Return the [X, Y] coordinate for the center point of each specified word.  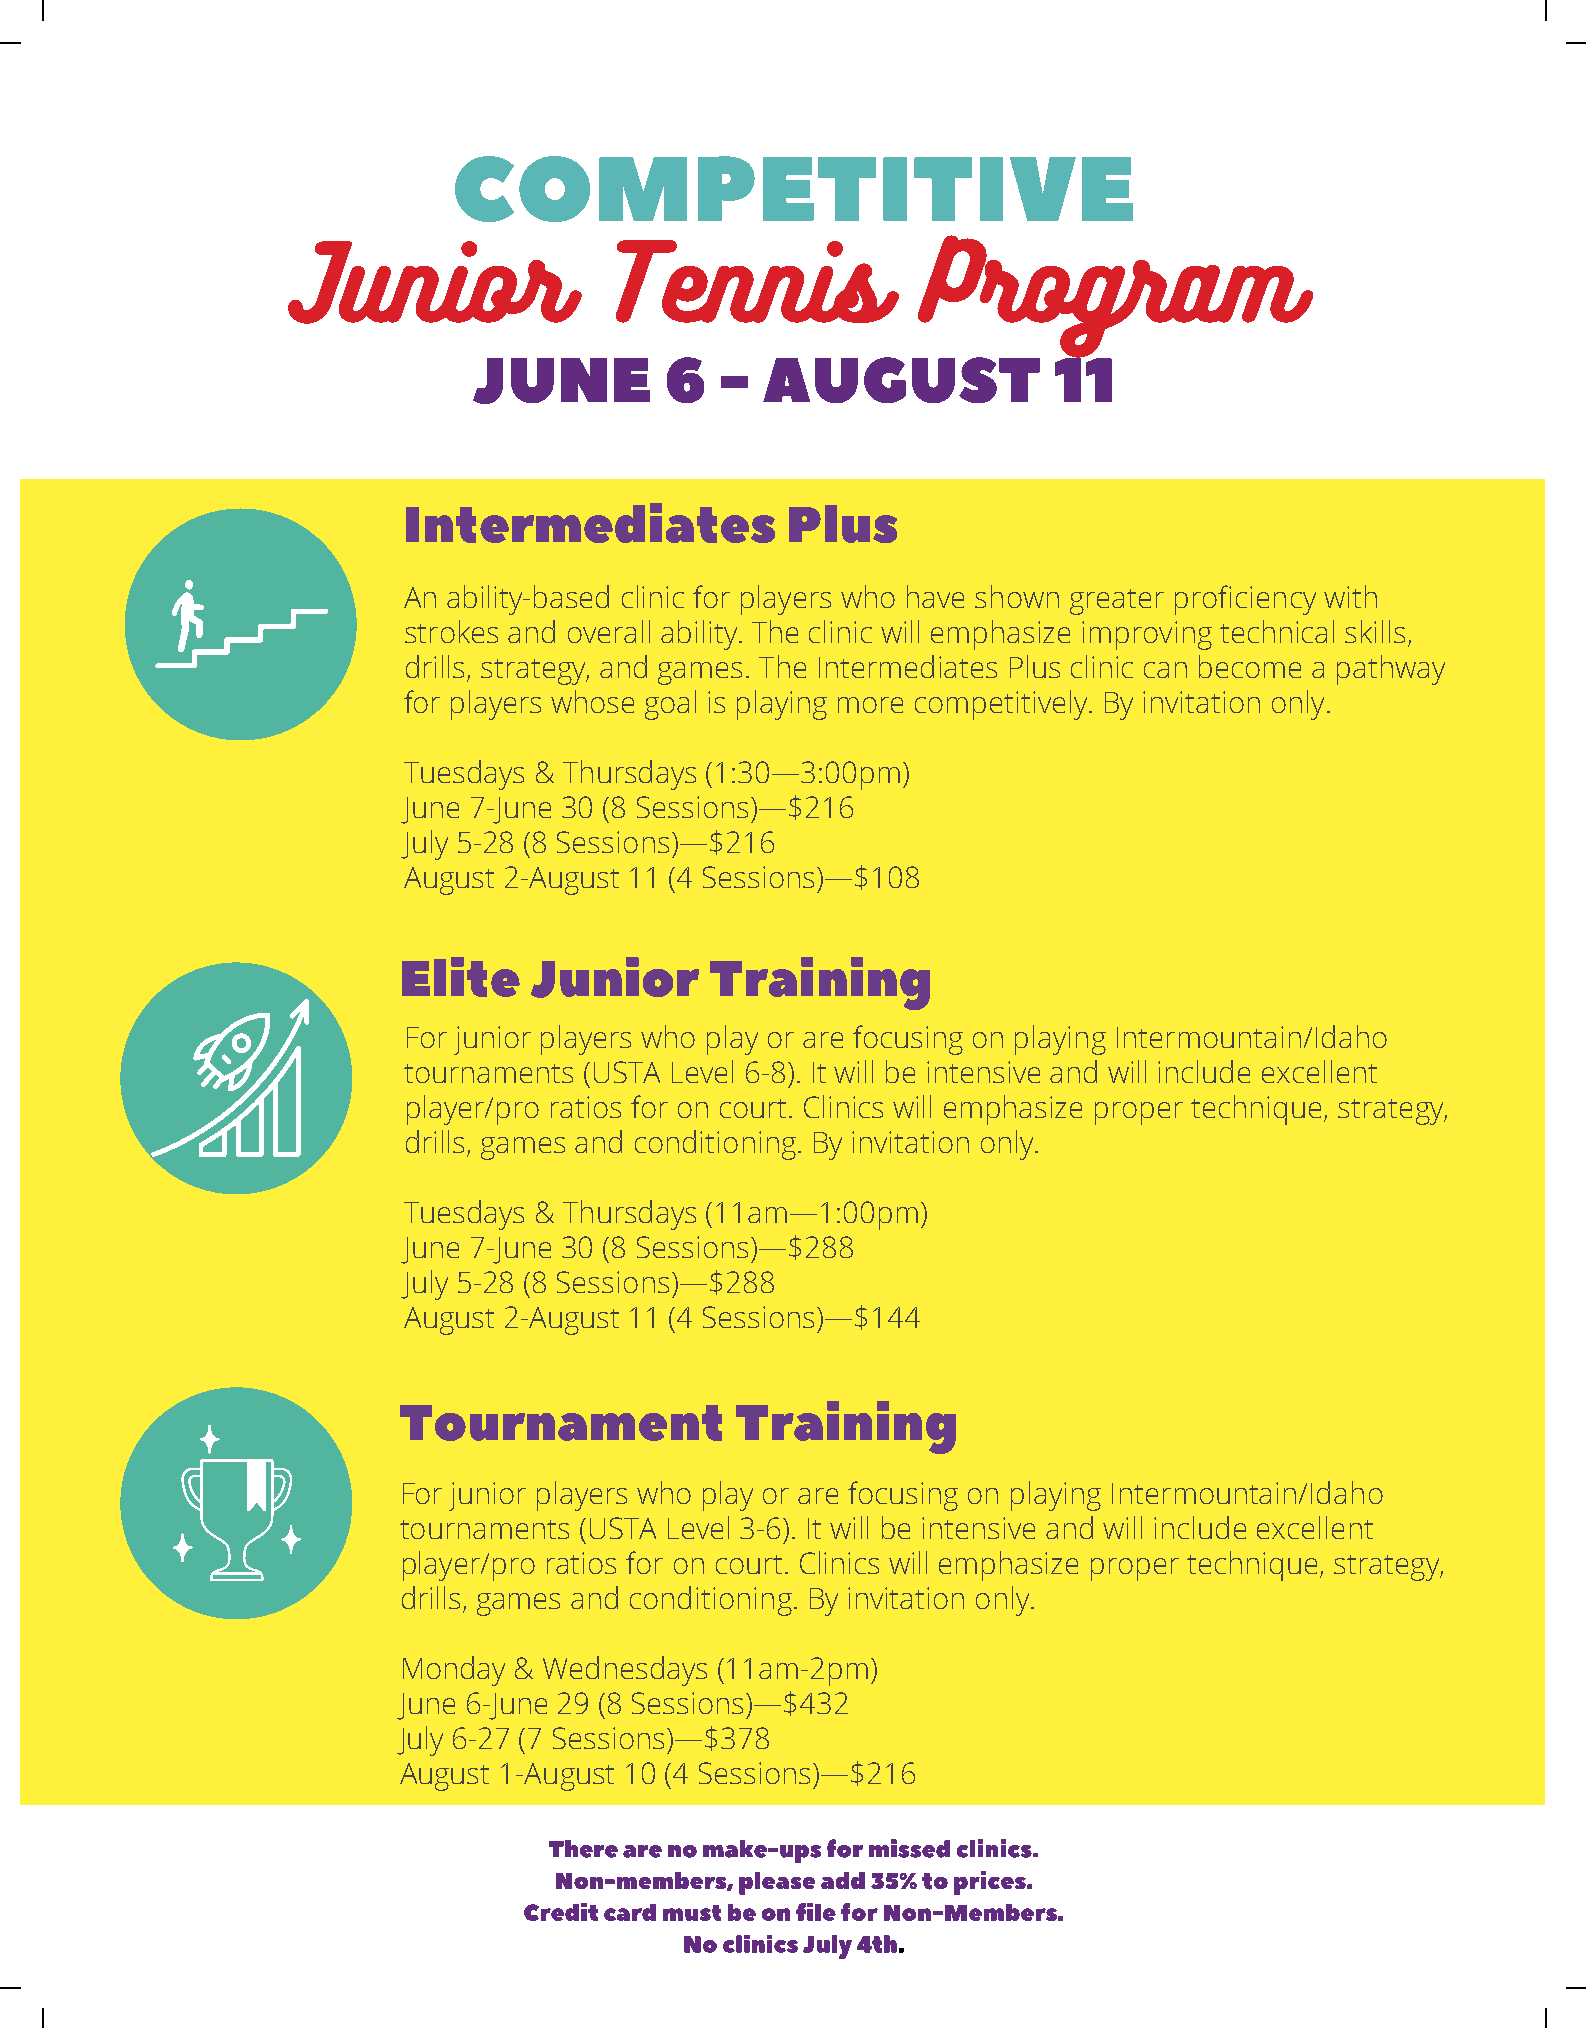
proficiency [1245, 600]
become [1250, 666]
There [583, 1849]
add [843, 1880]
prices [991, 1883]
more [870, 705]
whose [592, 701]
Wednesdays [625, 1671]
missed [909, 1848]
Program [1114, 297]
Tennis [757, 281]
